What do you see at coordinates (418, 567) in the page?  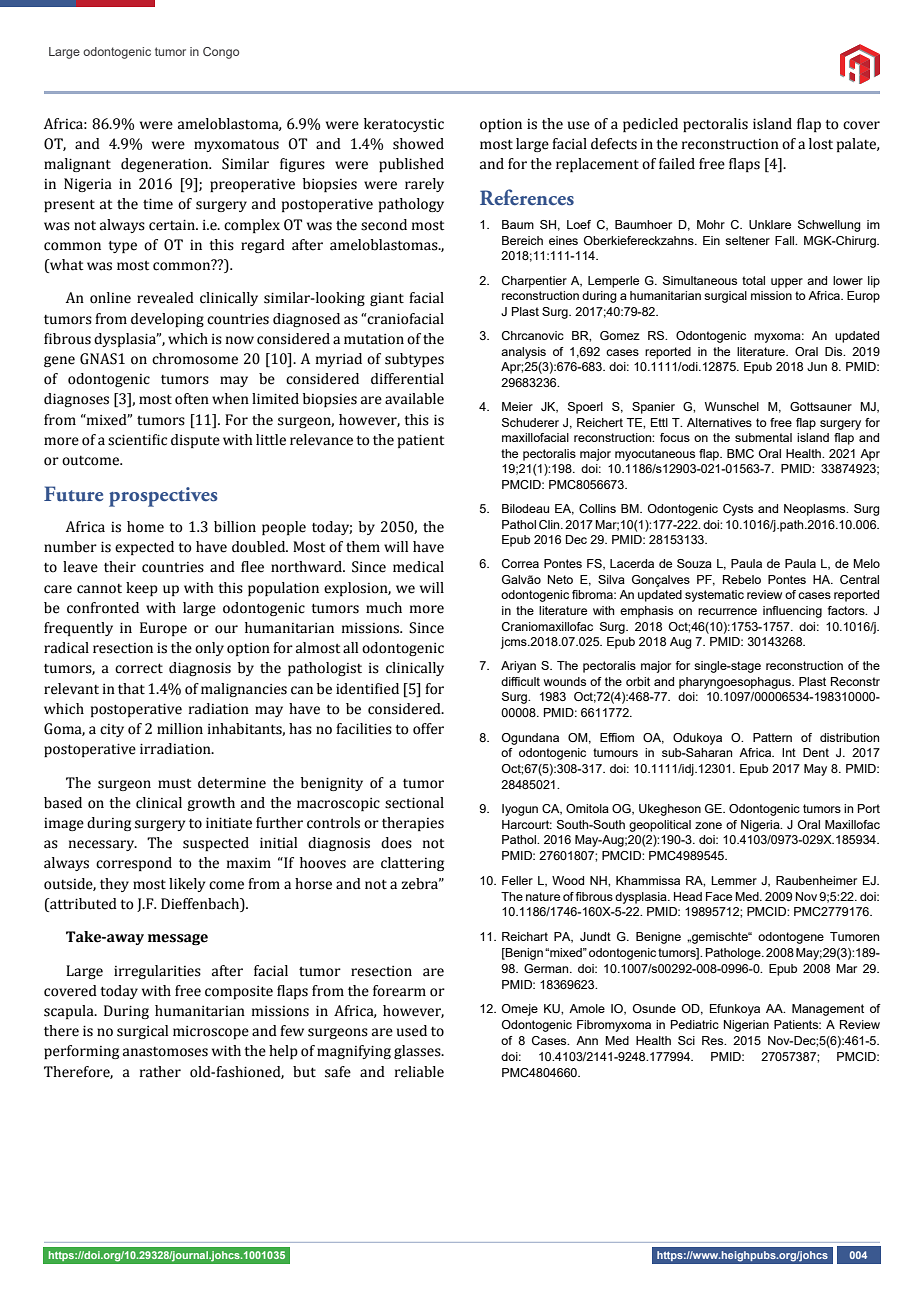 I see `medical` at bounding box center [418, 567].
